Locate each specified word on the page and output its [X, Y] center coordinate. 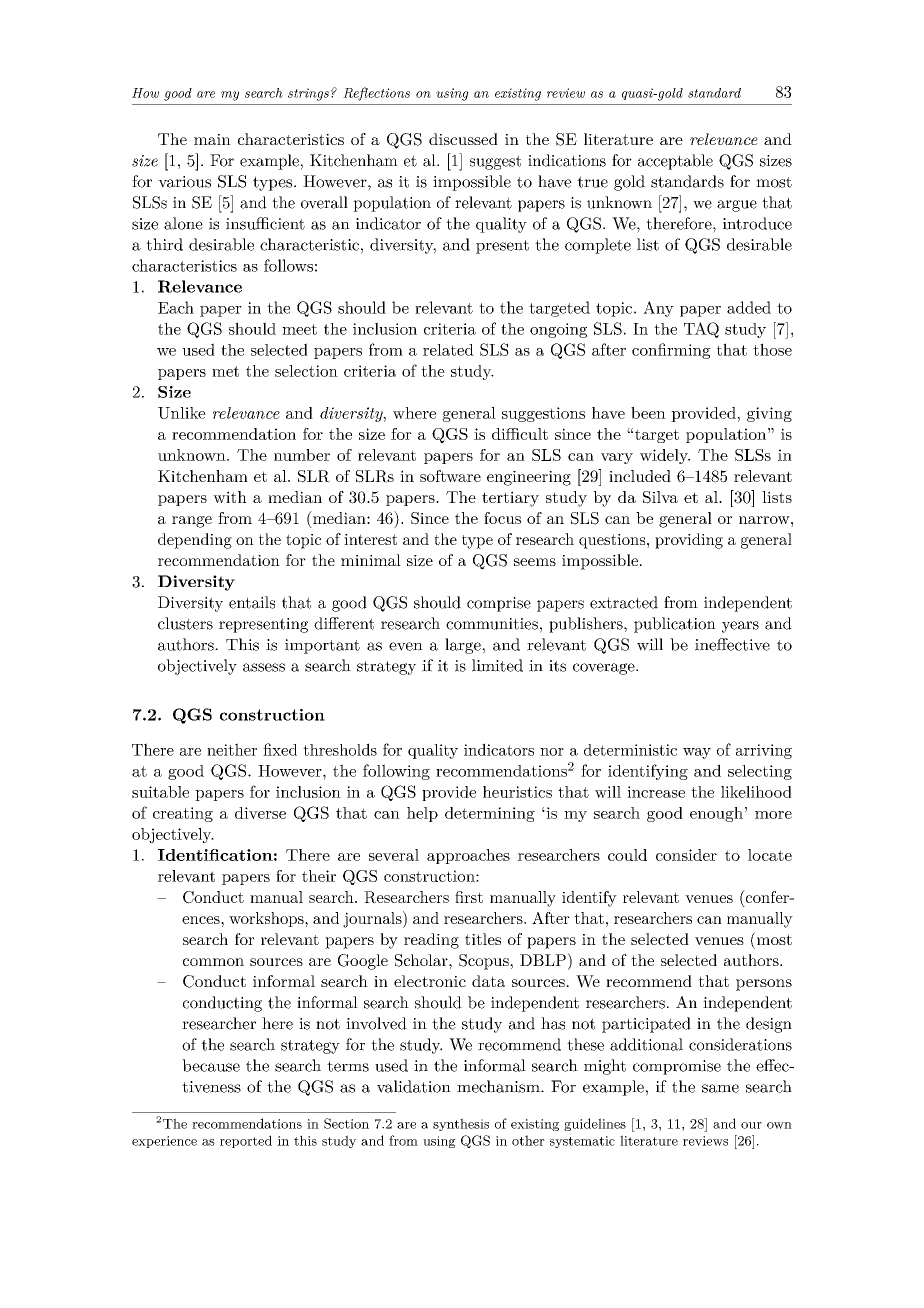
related [448, 350]
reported [246, 1141]
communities [492, 624]
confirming [671, 351]
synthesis [461, 1124]
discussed [463, 139]
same [720, 1088]
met [225, 371]
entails [252, 602]
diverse [260, 813]
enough [716, 814]
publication [675, 625]
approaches [468, 856]
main [212, 139]
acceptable [675, 162]
